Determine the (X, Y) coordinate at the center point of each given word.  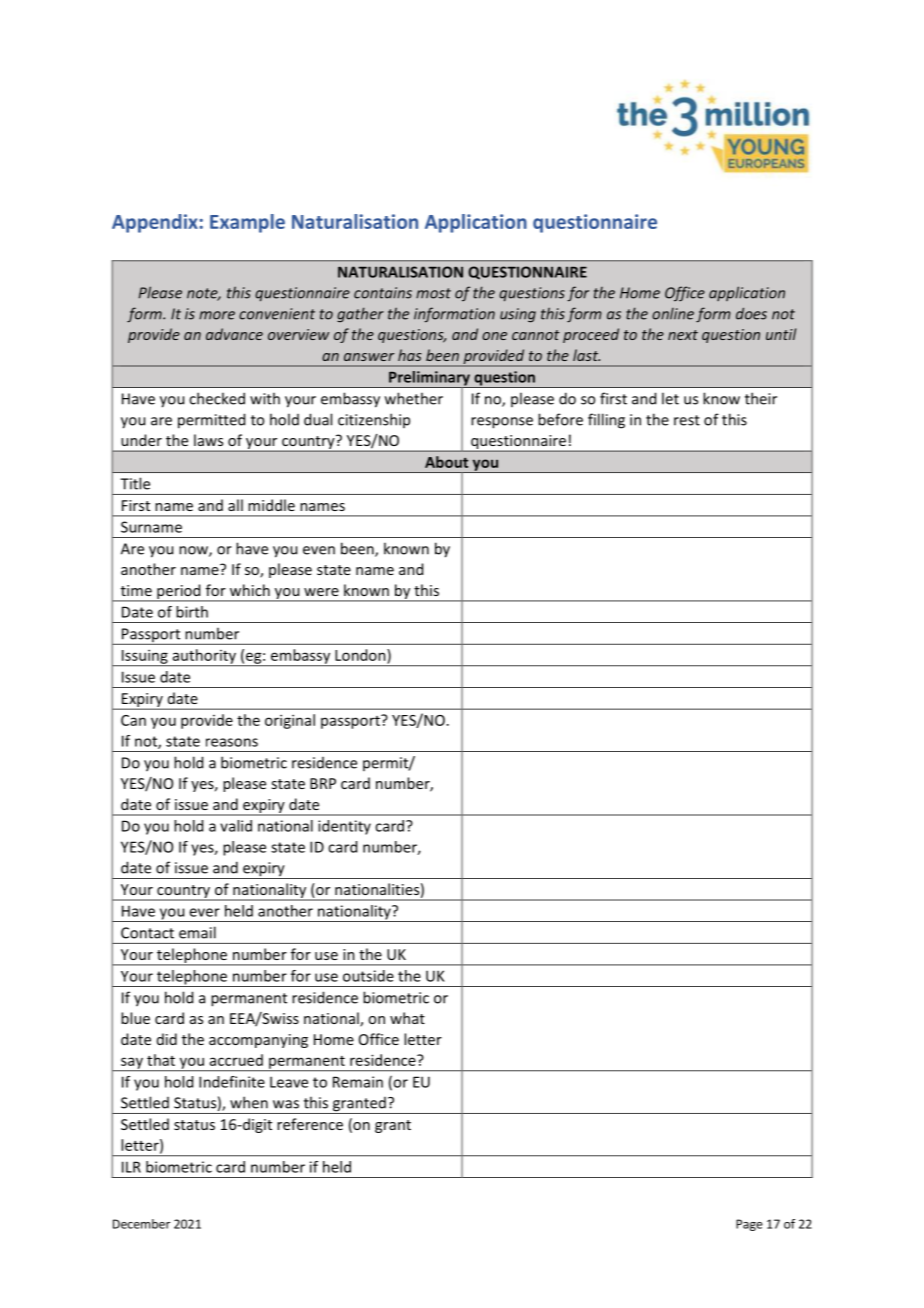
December (141, 1224)
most (433, 293)
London (361, 655)
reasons (232, 742)
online (673, 314)
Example (247, 223)
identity (344, 827)
